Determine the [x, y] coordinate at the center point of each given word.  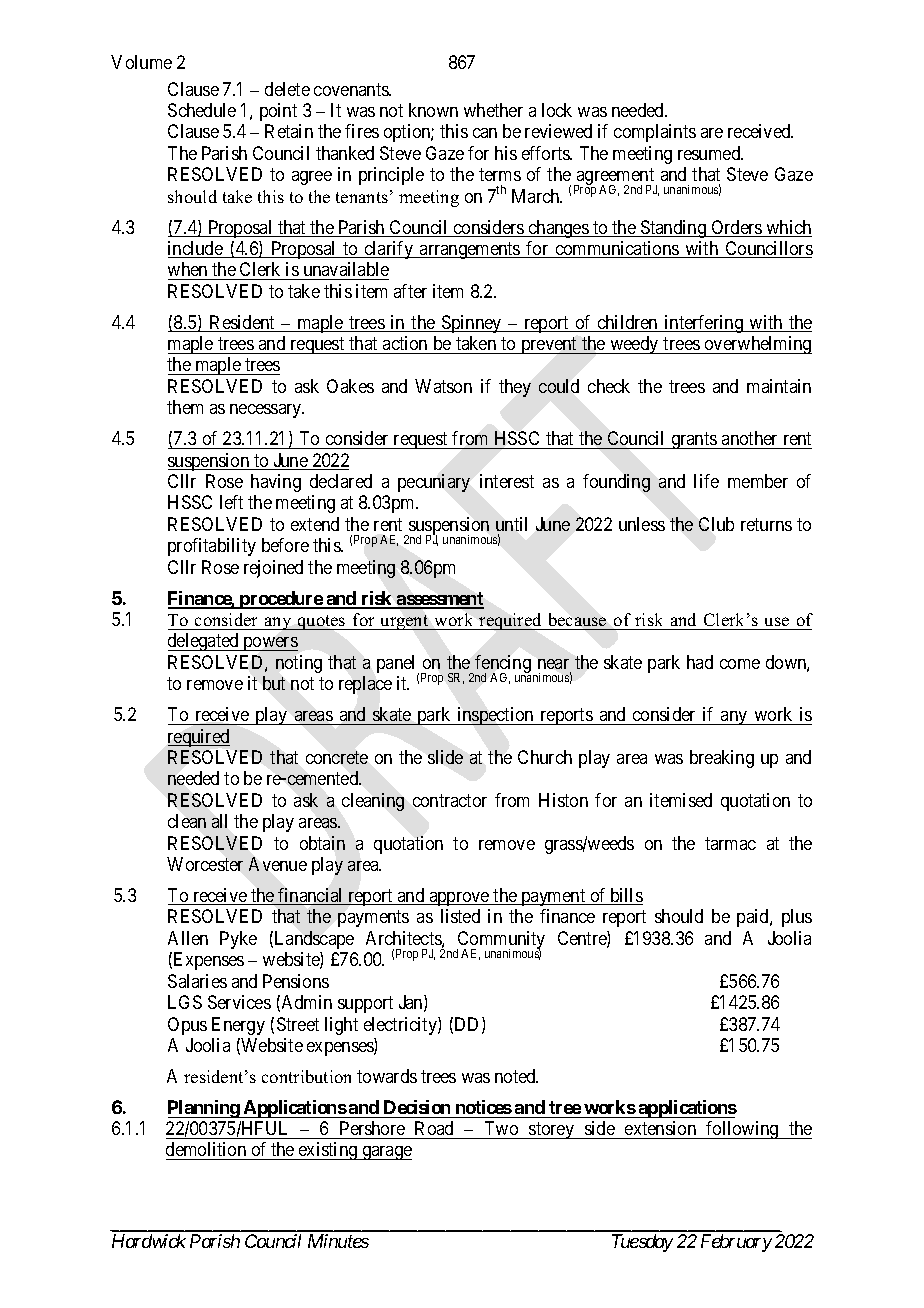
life [706, 481]
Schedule [202, 110]
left [231, 502]
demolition [207, 1151]
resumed [710, 153]
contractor [450, 800]
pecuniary [434, 483]
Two [501, 1128]
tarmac [730, 843]
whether [493, 110]
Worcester [205, 864]
